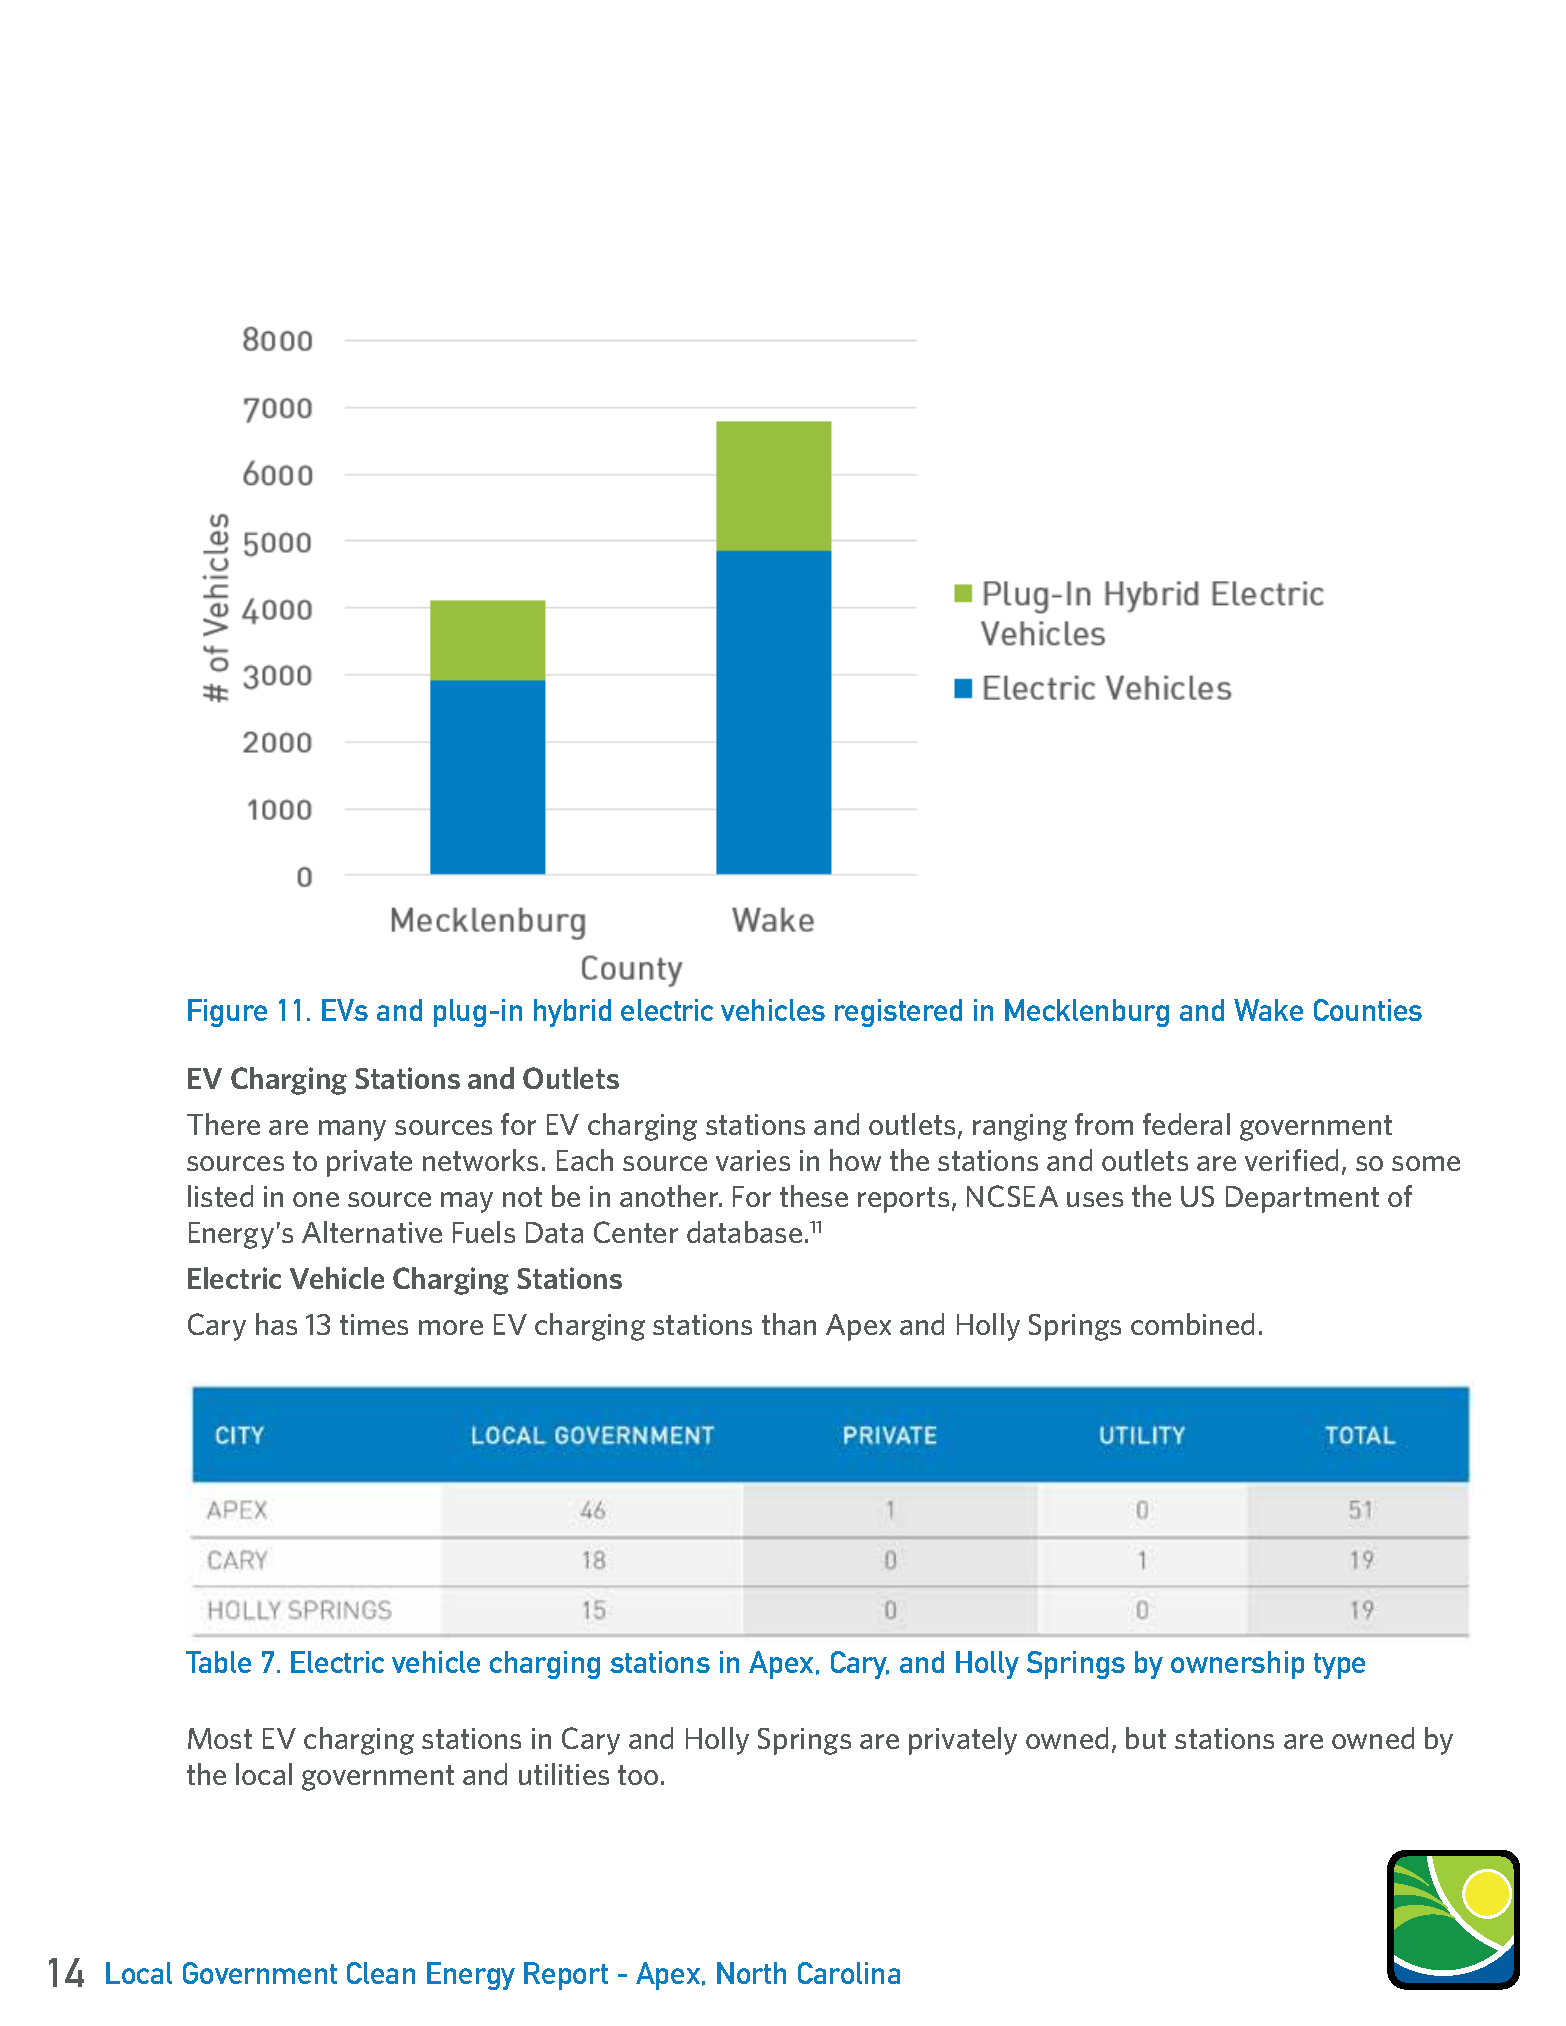 This document has width=1566, height=2026. I want to click on Figure, so click(227, 1013).
